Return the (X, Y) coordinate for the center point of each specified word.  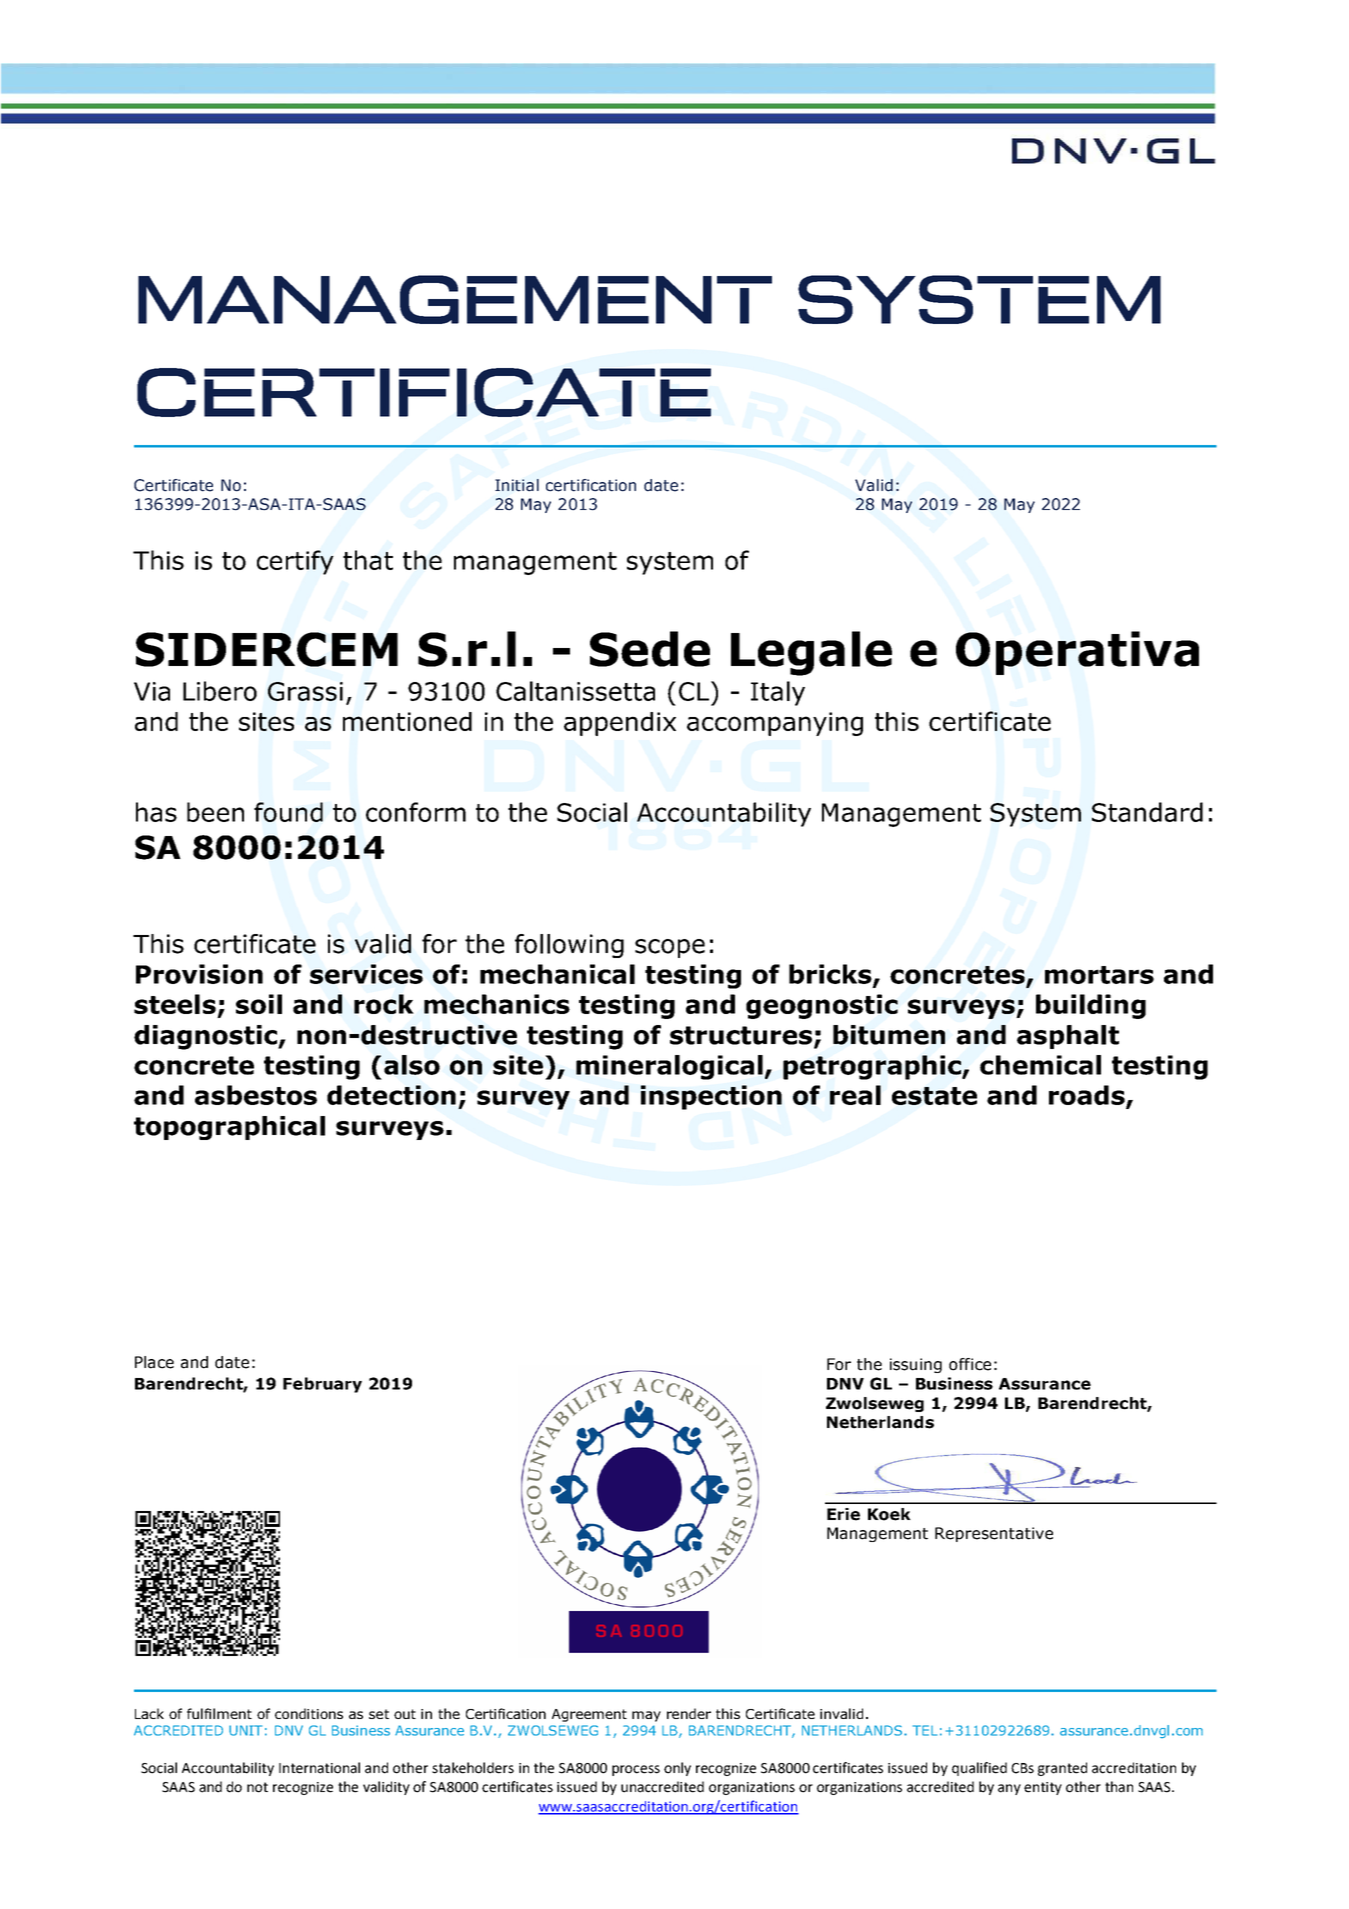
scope (670, 948)
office (970, 1364)
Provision (199, 974)
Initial (517, 485)
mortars (1099, 975)
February (322, 1385)
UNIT (245, 1730)
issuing (916, 1365)
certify (295, 562)
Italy (778, 693)
